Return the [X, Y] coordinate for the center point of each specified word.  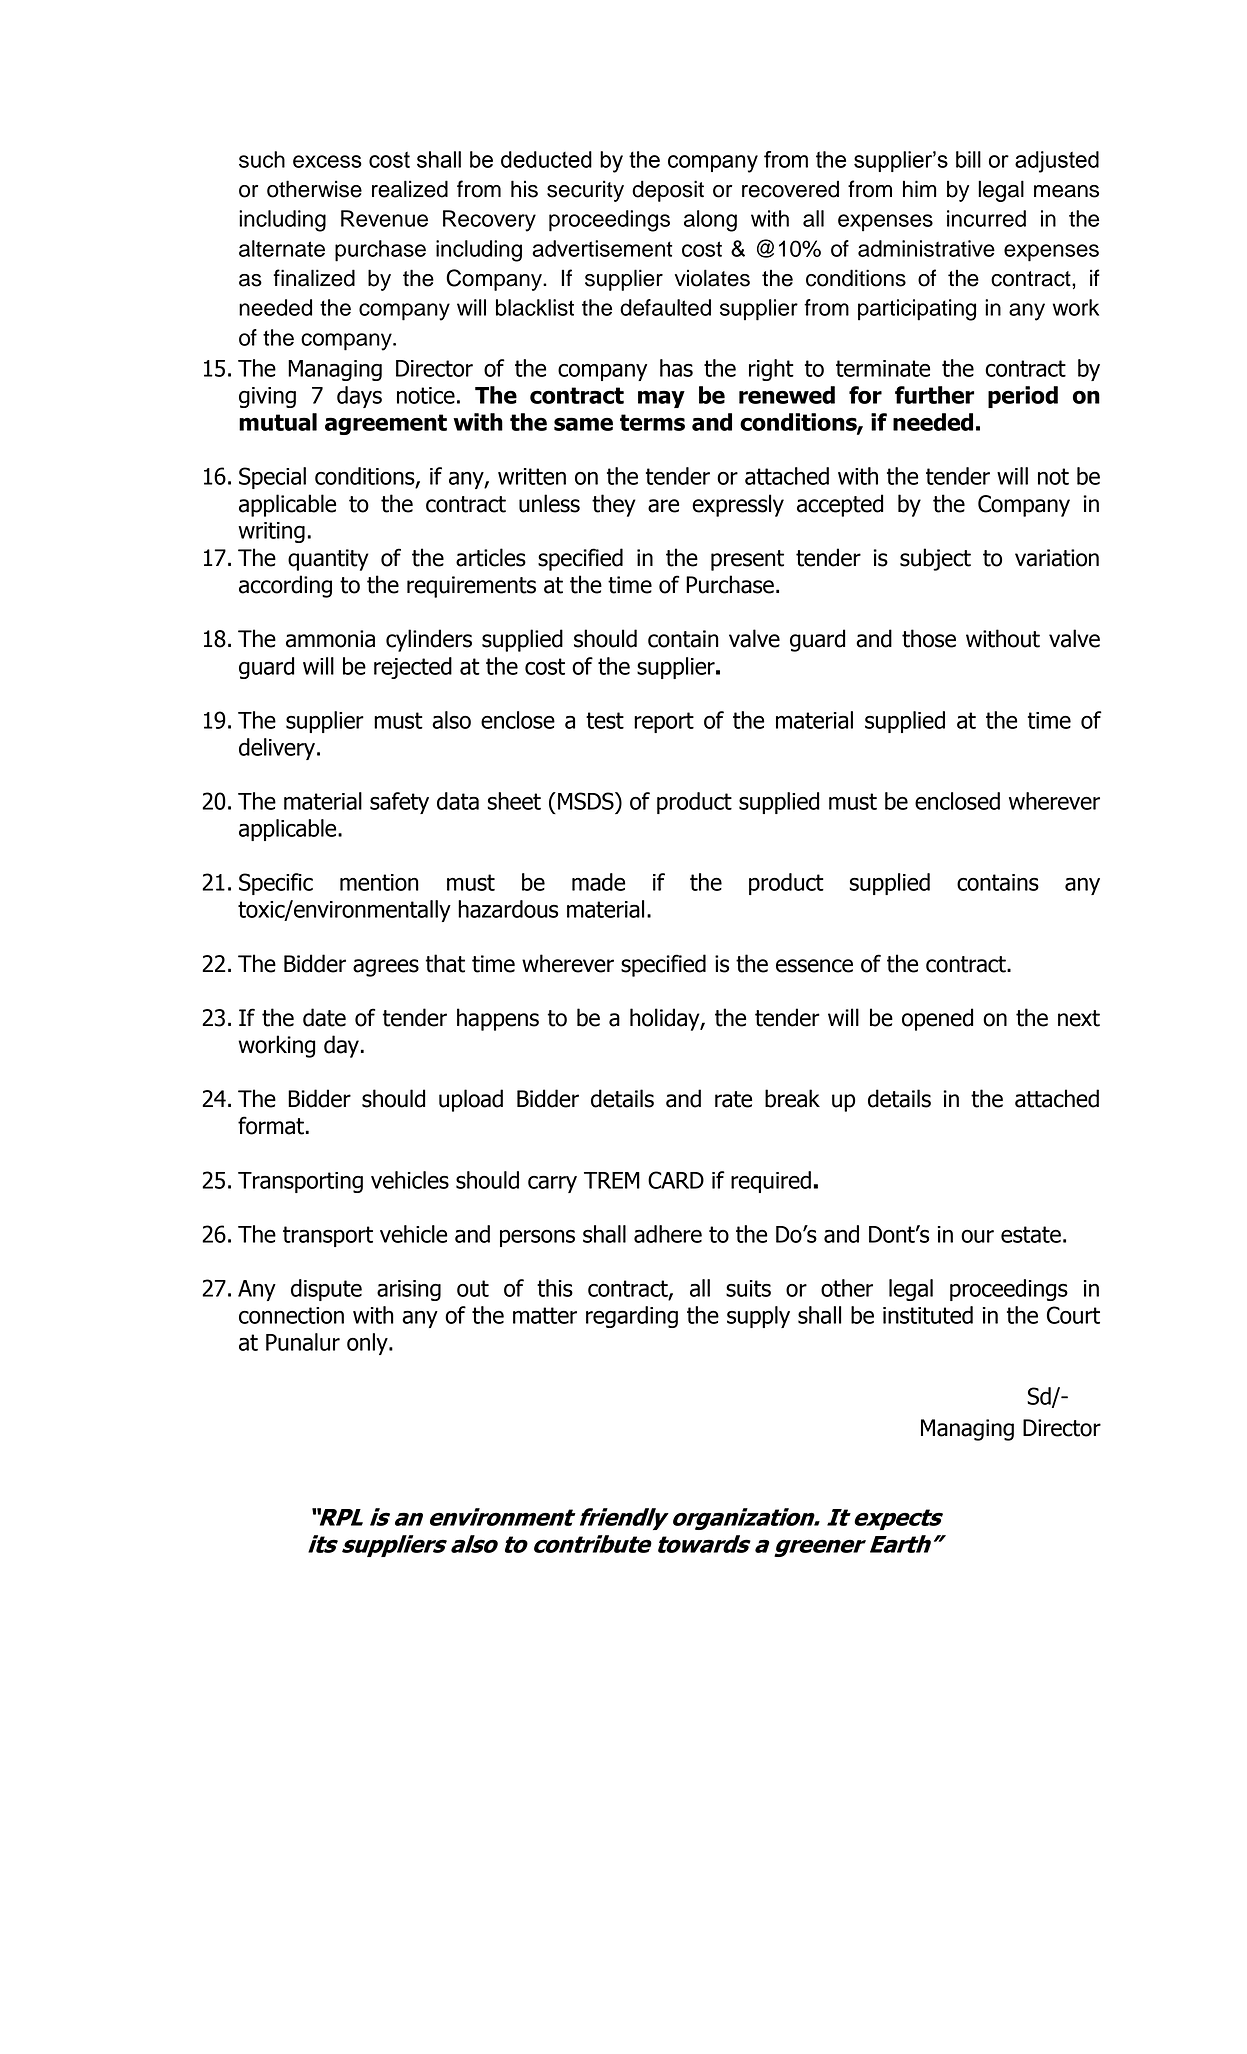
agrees [386, 968]
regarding [632, 1317]
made [598, 882]
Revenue [384, 218]
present [747, 560]
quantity [328, 560]
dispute [326, 1290]
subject [935, 559]
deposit [668, 191]
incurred [986, 218]
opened [937, 1019]
